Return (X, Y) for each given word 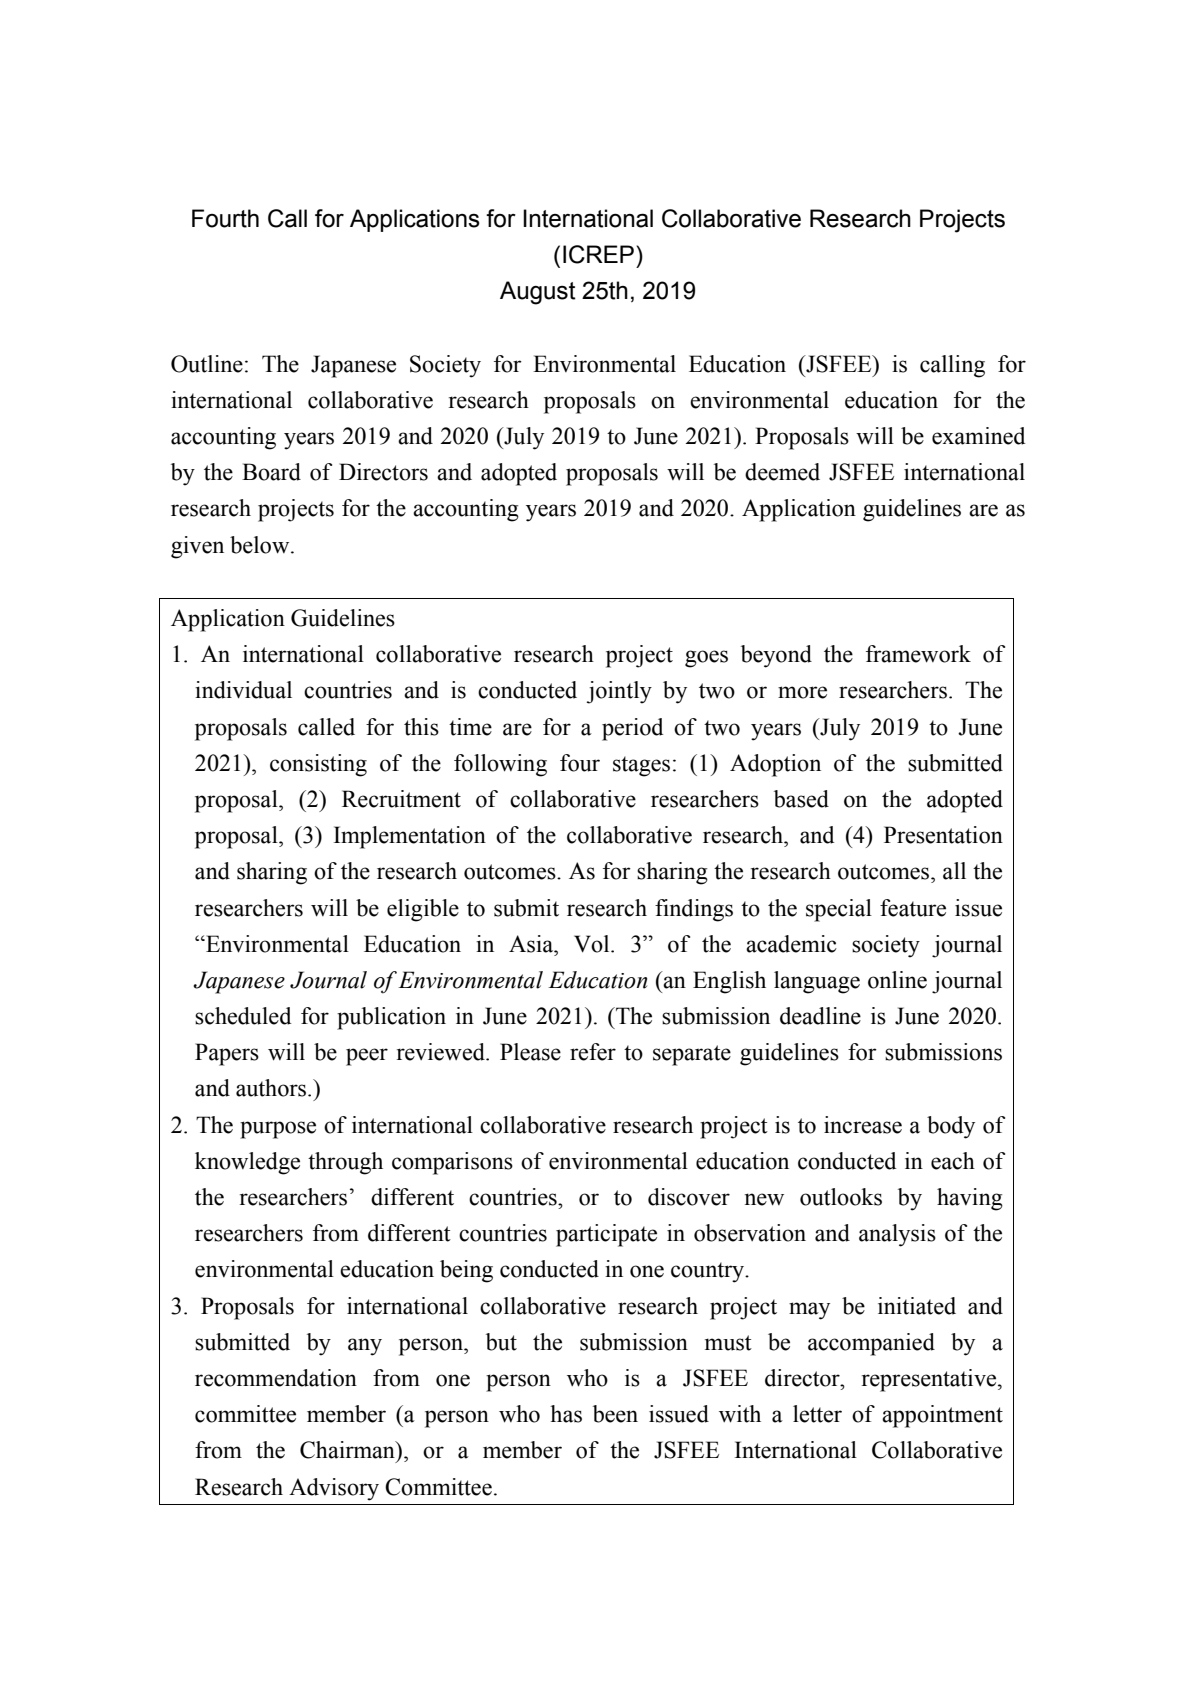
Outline (207, 364)
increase (863, 1125)
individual (243, 690)
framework (918, 654)
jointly (619, 692)
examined (978, 436)
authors (271, 1088)
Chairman (348, 1450)
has (566, 1414)
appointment (942, 1416)
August (538, 293)
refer (593, 1052)
